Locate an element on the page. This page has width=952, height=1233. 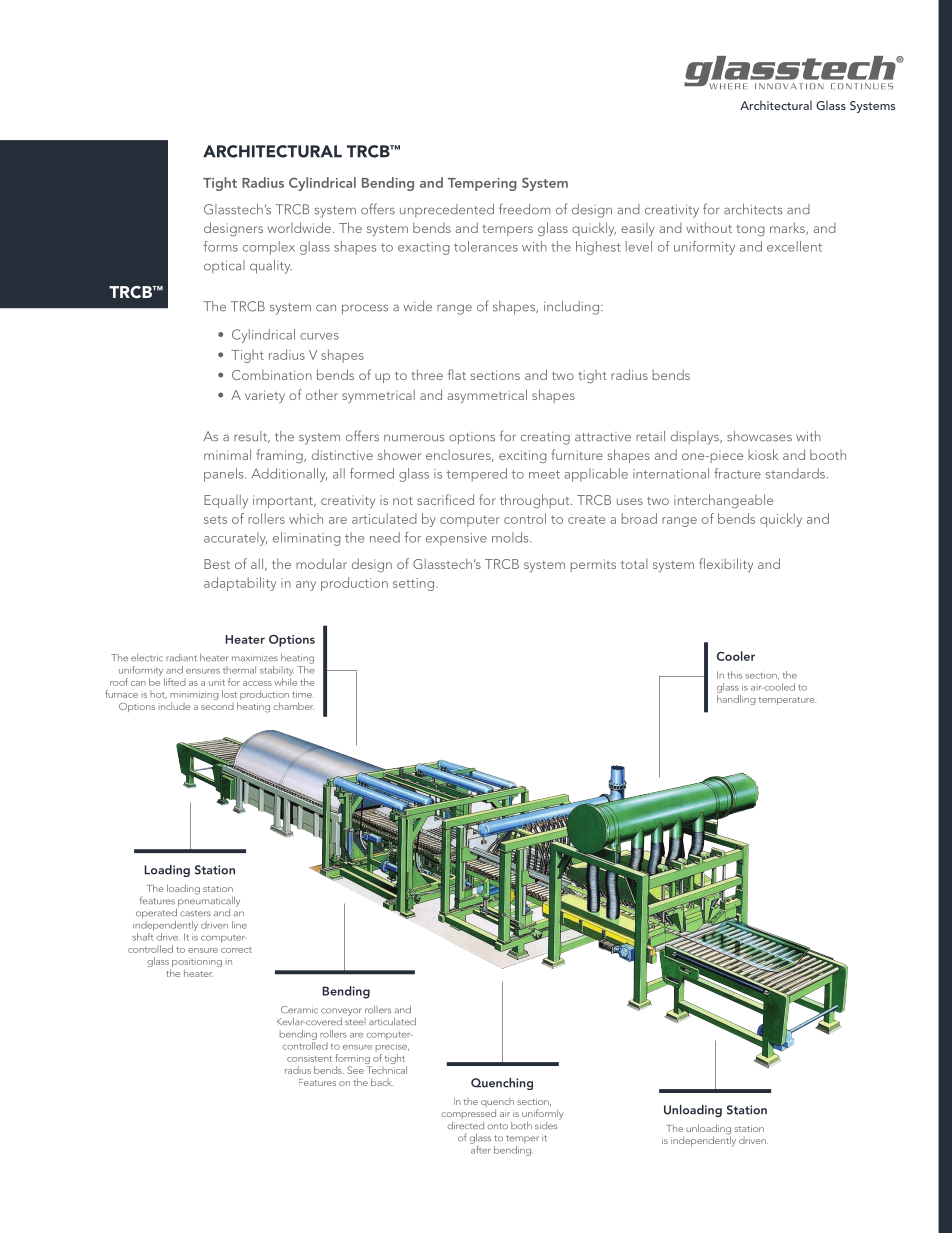
sets is located at coordinates (215, 520).
